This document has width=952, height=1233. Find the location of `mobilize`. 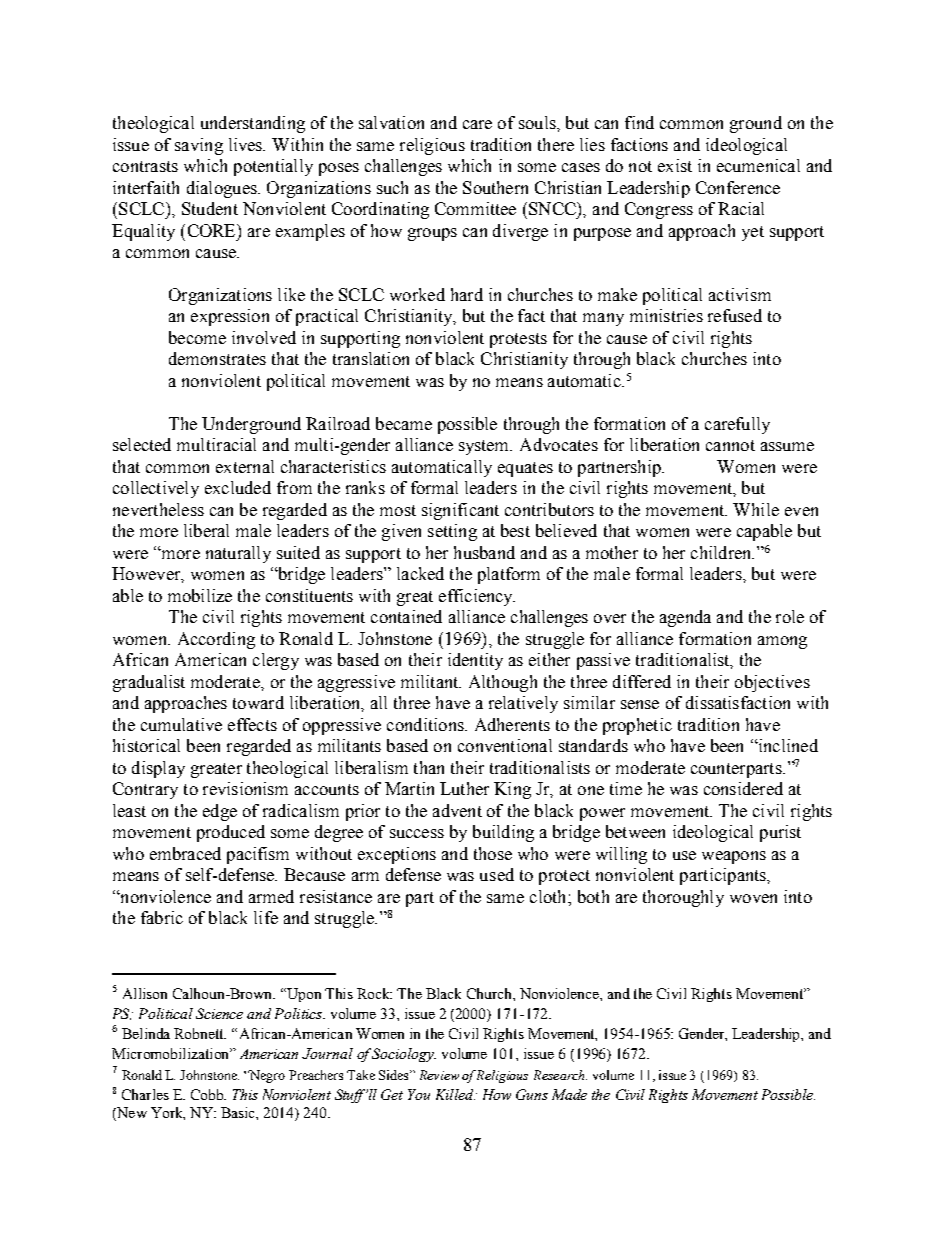

mobilize is located at coordinates (200, 595).
